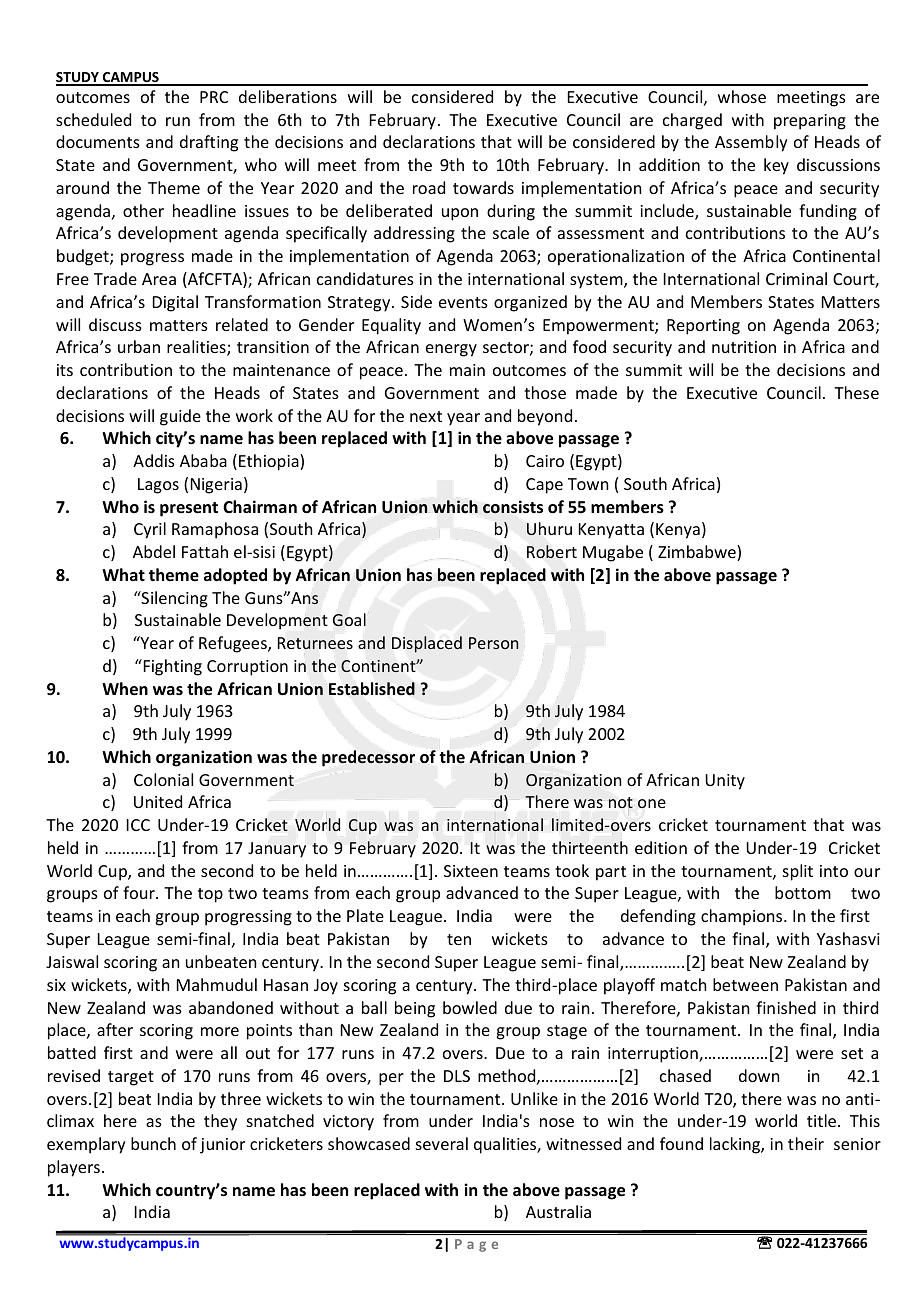  What do you see at coordinates (751, 143) in the image?
I see `Assembly` at bounding box center [751, 143].
